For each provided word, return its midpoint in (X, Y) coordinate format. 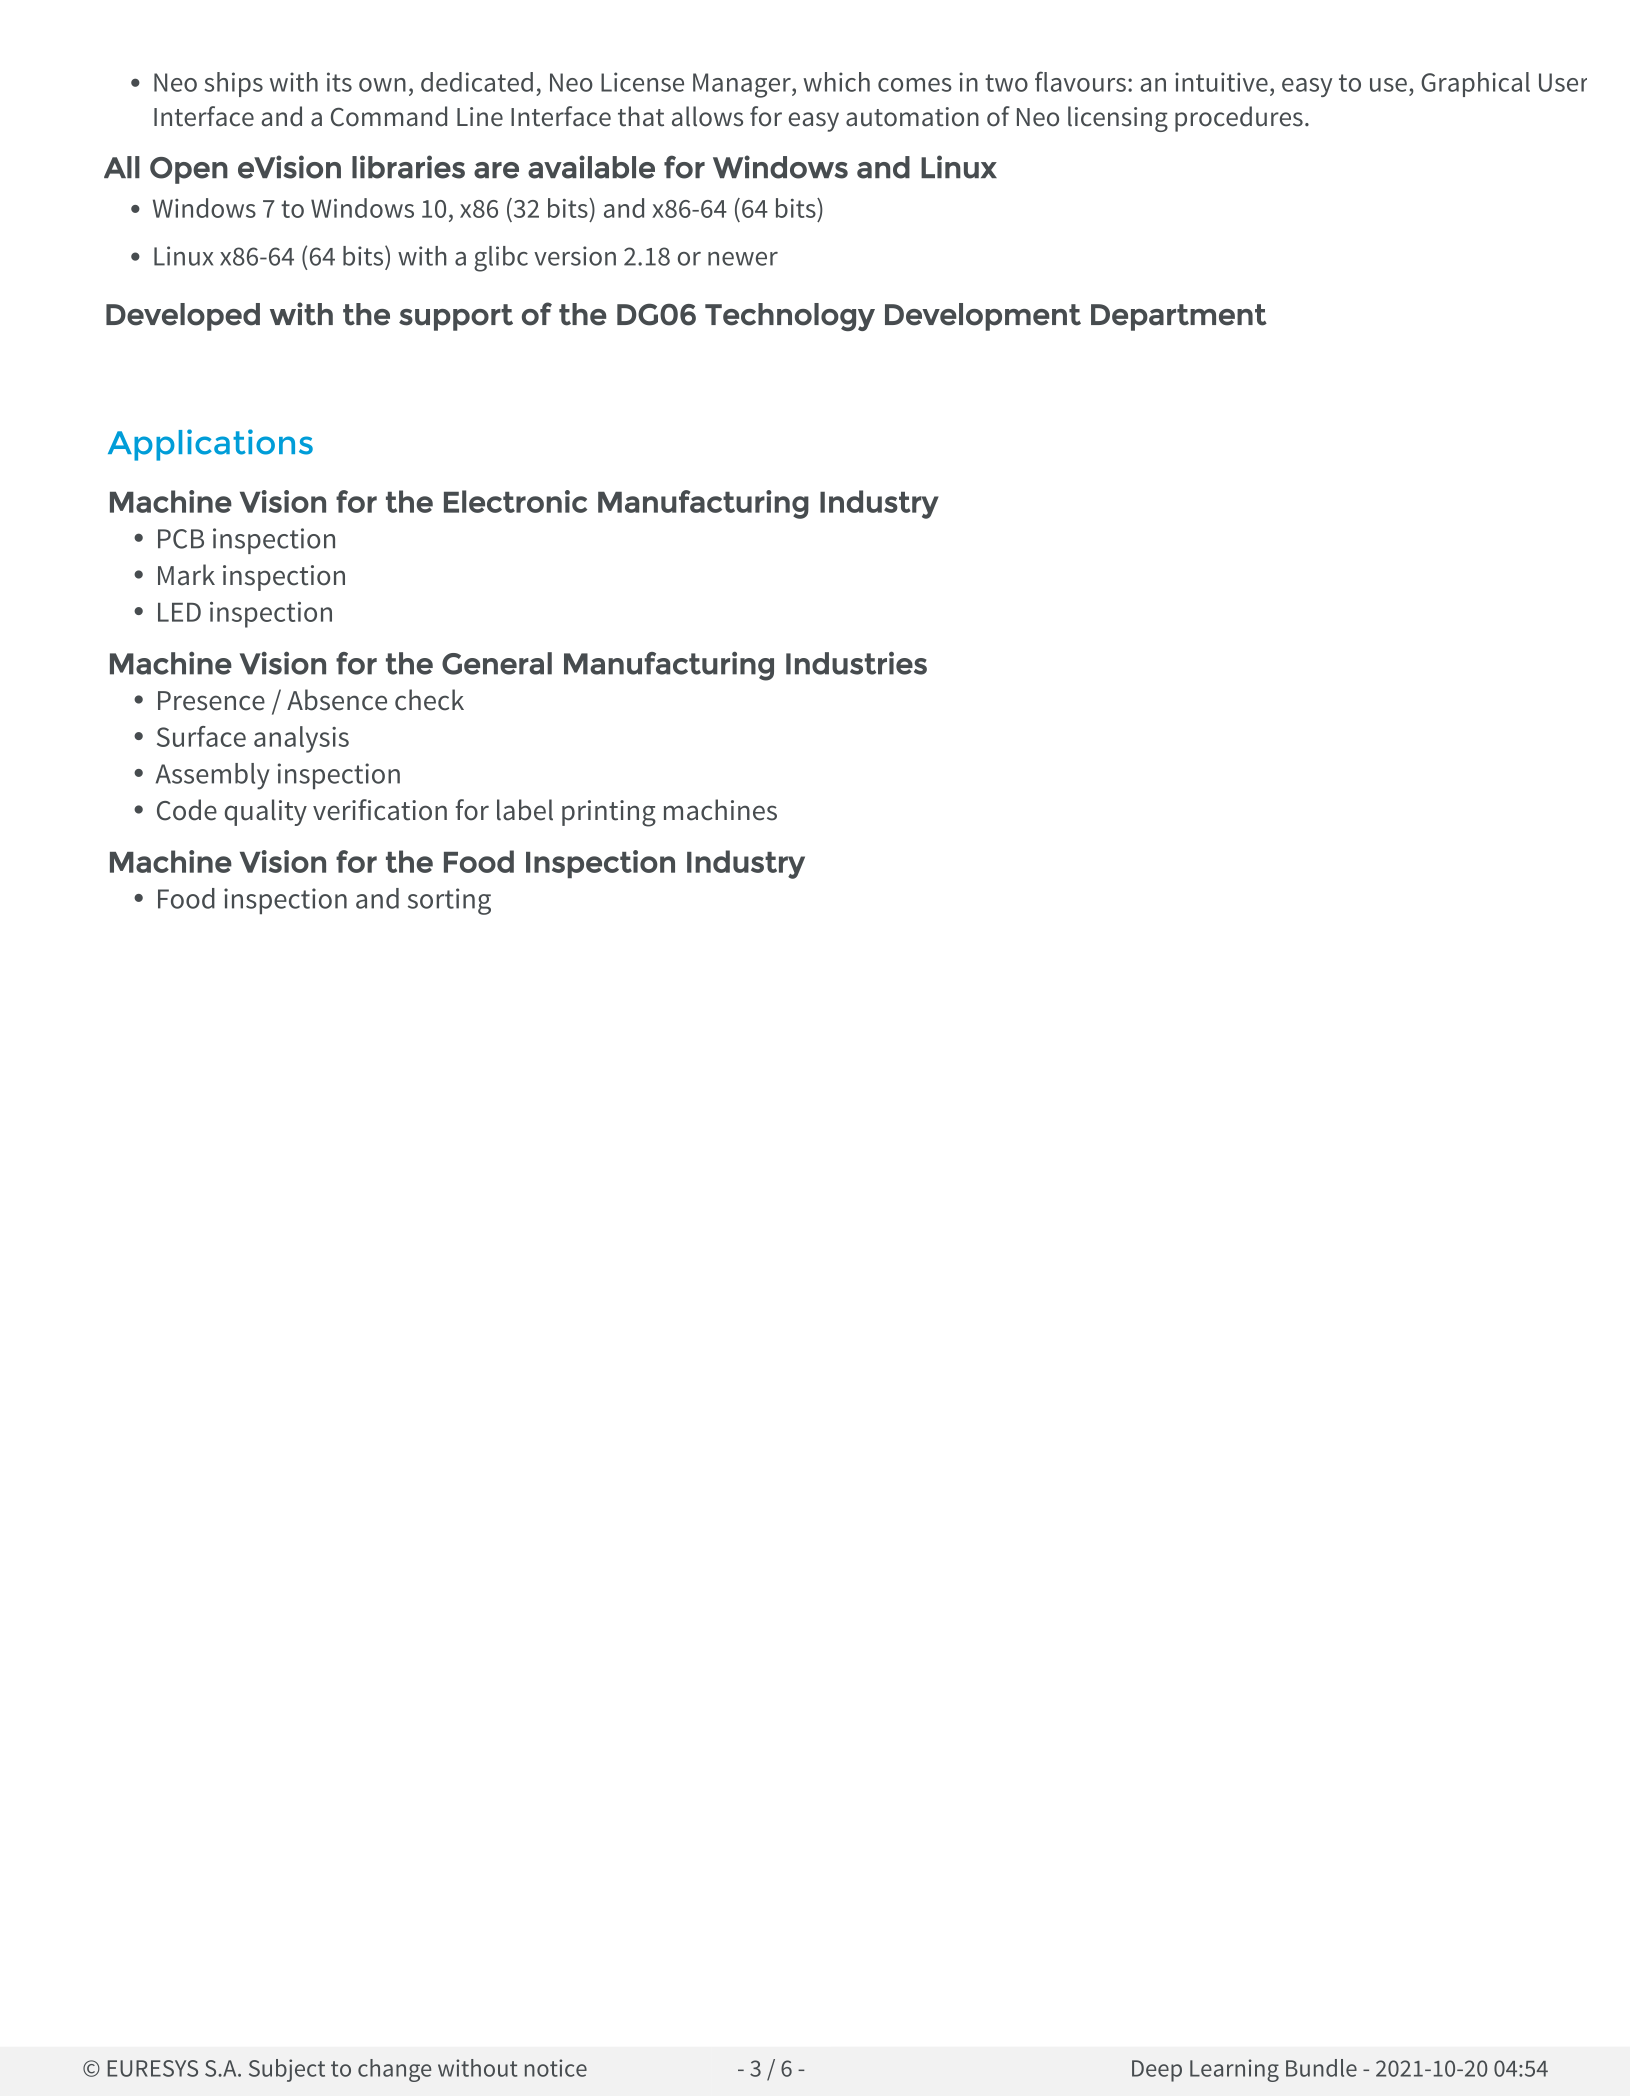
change (394, 2070)
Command (389, 116)
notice (556, 2068)
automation (912, 117)
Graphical (1475, 84)
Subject (287, 2070)
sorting (449, 901)
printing (609, 813)
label (525, 810)
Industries (856, 663)
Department (1179, 317)
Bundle (1321, 2068)
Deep (1157, 2071)
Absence (337, 700)
